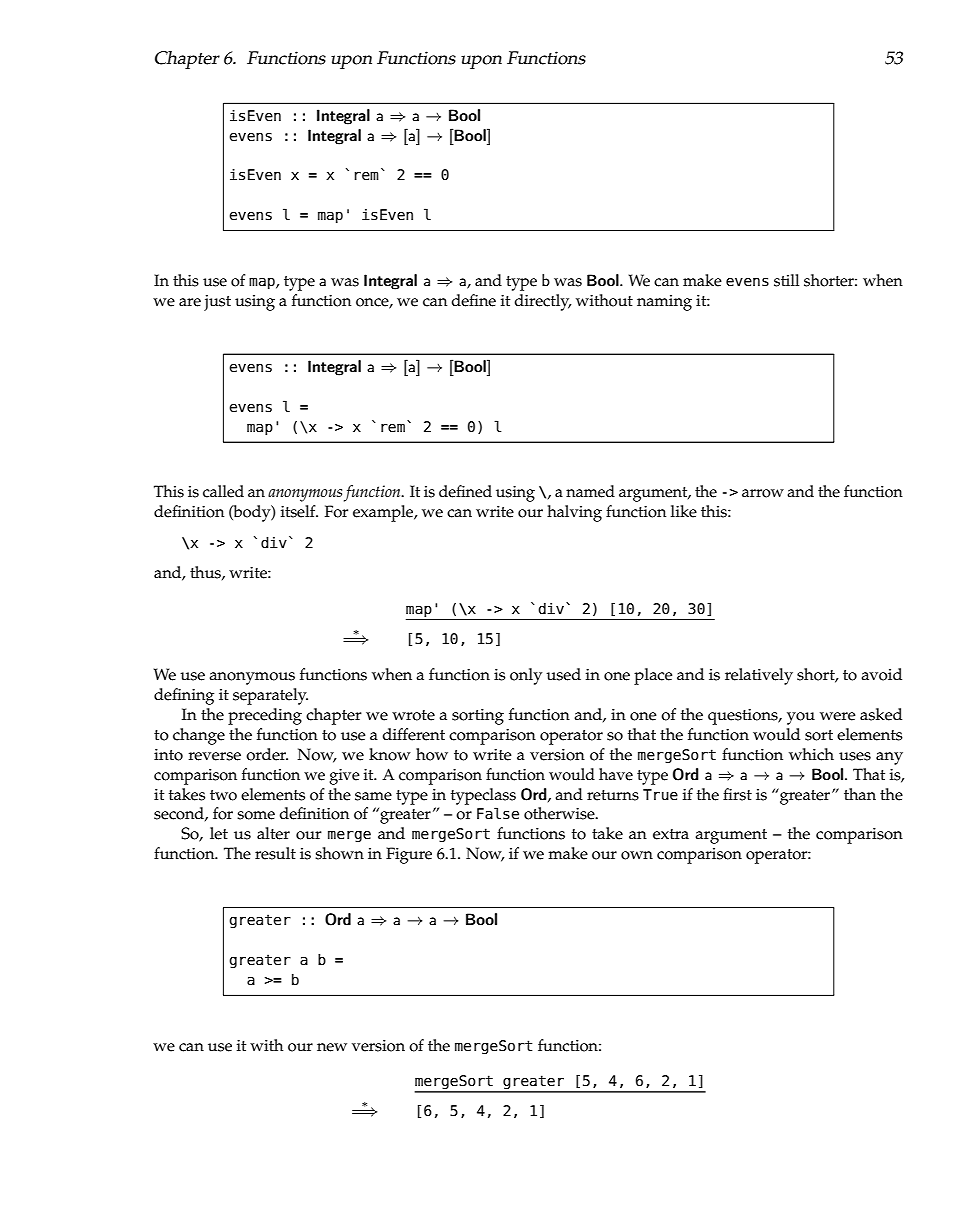  I want to click on Figure, so click(409, 855).
